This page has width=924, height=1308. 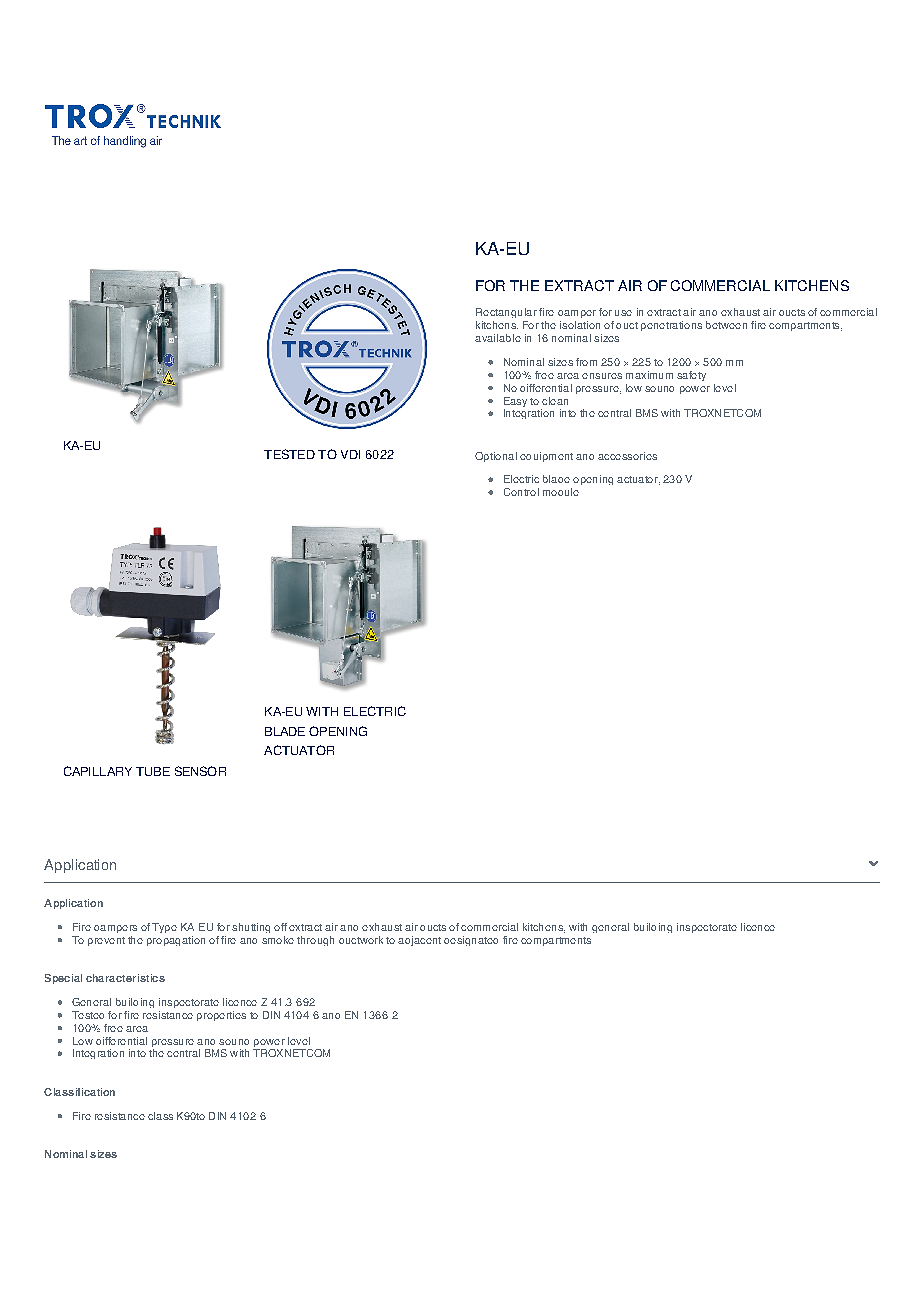 What do you see at coordinates (671, 326) in the page?
I see `penetrations` at bounding box center [671, 326].
